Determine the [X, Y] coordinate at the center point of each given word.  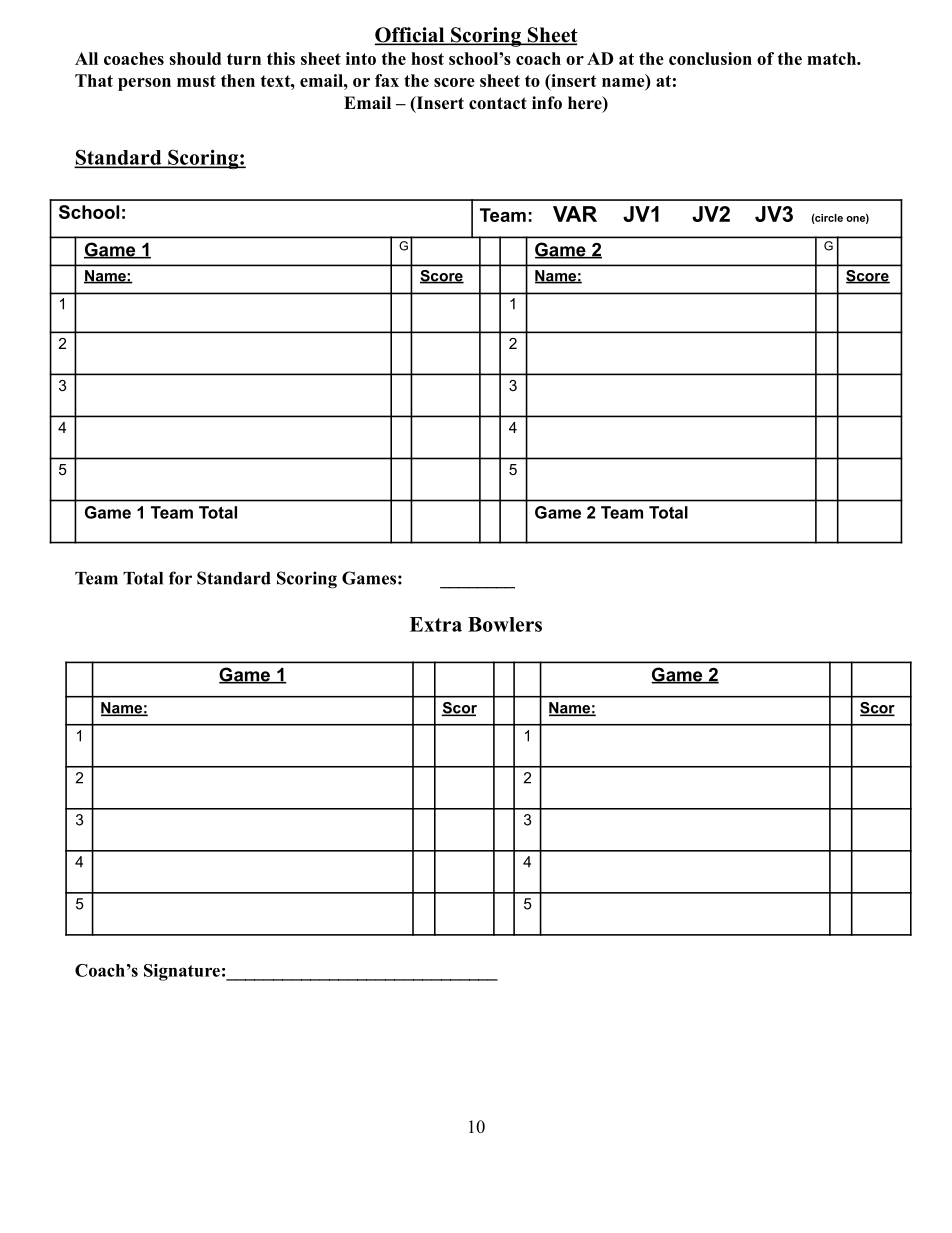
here [586, 104]
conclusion [710, 58]
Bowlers [505, 624]
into [361, 58]
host [427, 58]
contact [498, 103]
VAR [575, 214]
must [196, 81]
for [180, 578]
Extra [436, 624]
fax [387, 80]
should [195, 58]
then [238, 80]
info [547, 103]
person [144, 84]
